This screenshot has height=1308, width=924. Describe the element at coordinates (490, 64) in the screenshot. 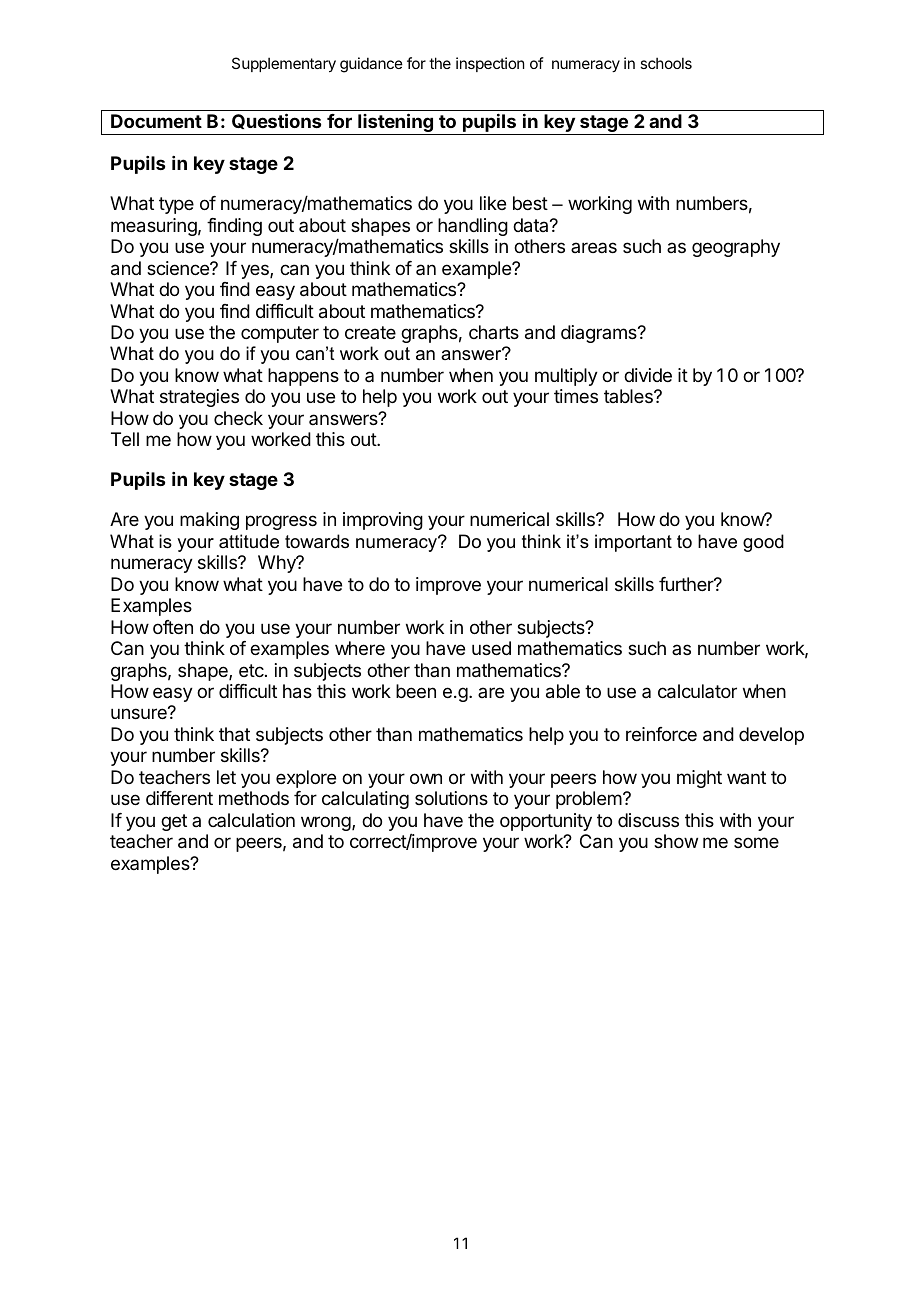

I see `inspection` at that location.
